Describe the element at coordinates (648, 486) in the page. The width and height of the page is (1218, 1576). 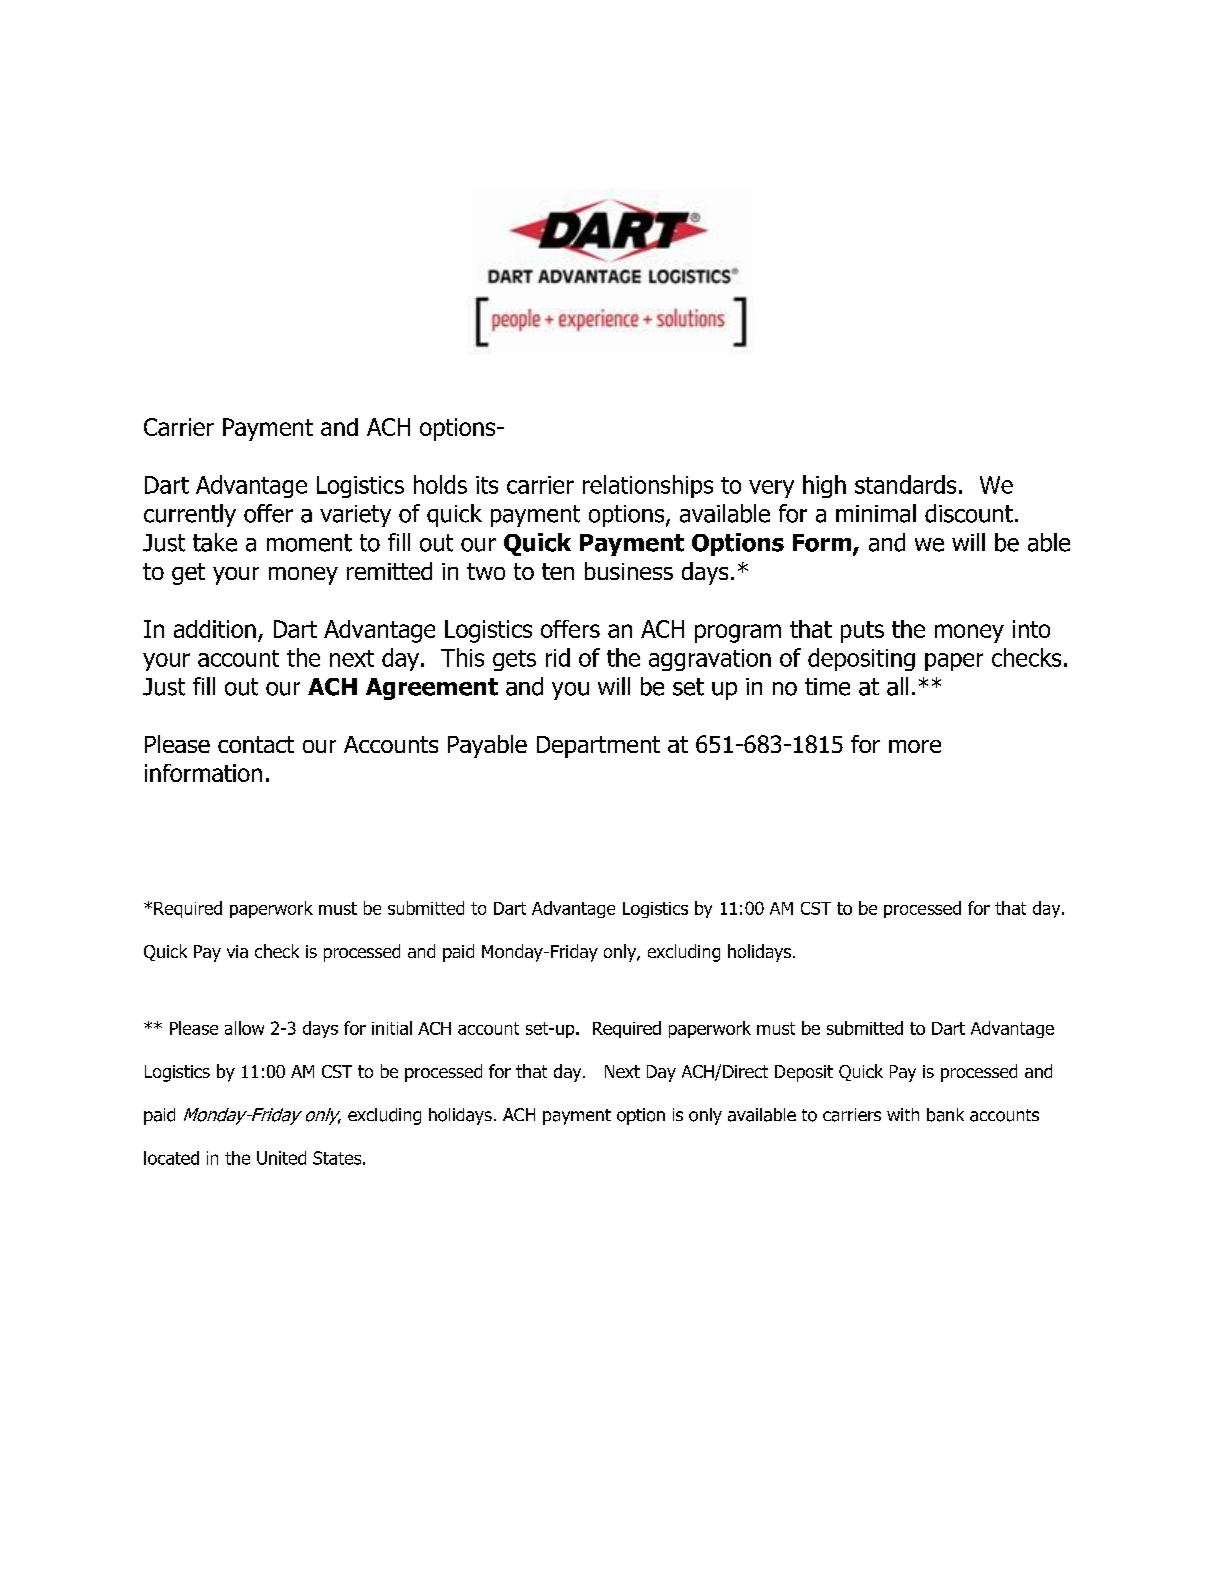
I see `relationships` at that location.
